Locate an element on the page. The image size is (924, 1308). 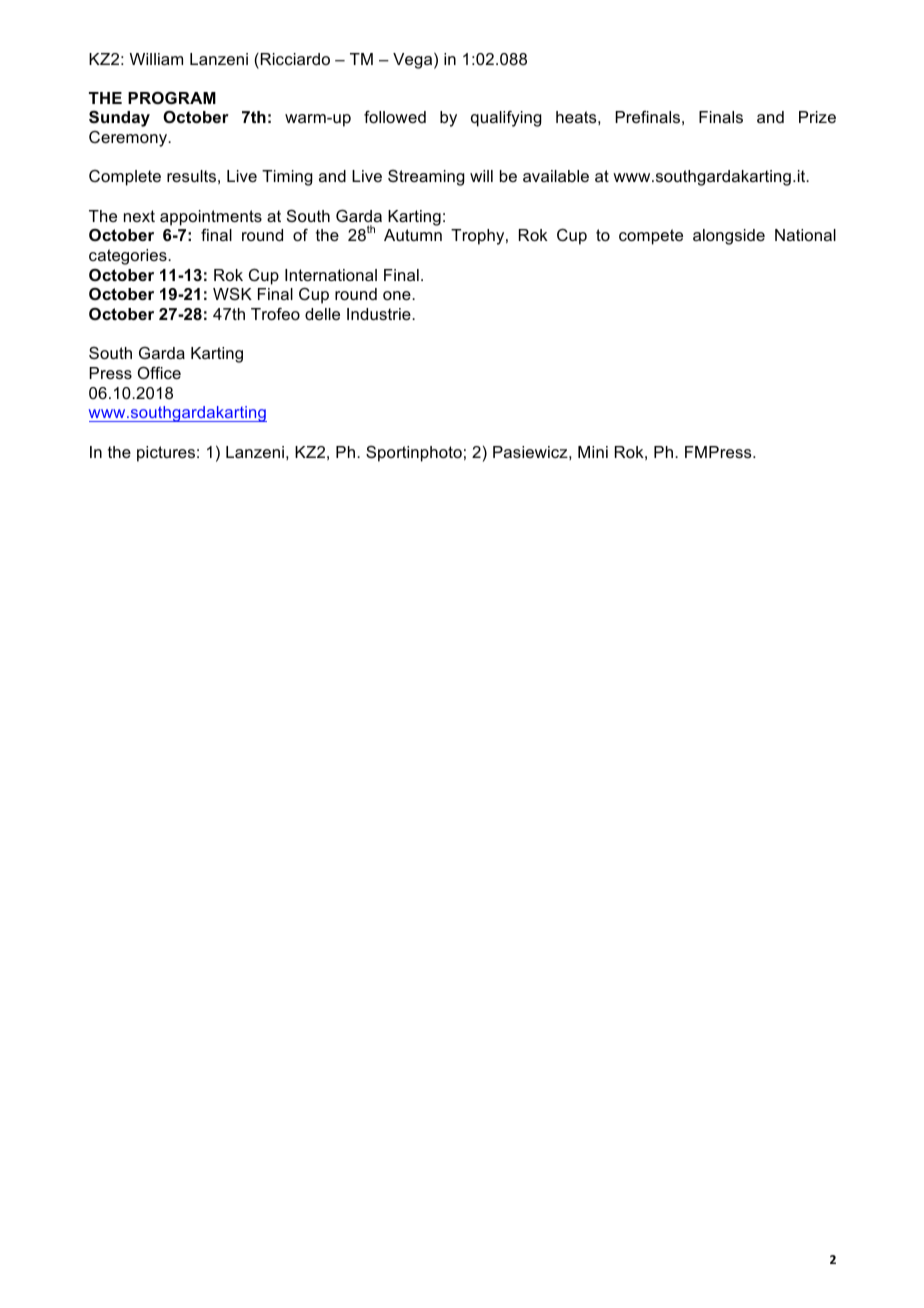
results is located at coordinates (191, 176).
